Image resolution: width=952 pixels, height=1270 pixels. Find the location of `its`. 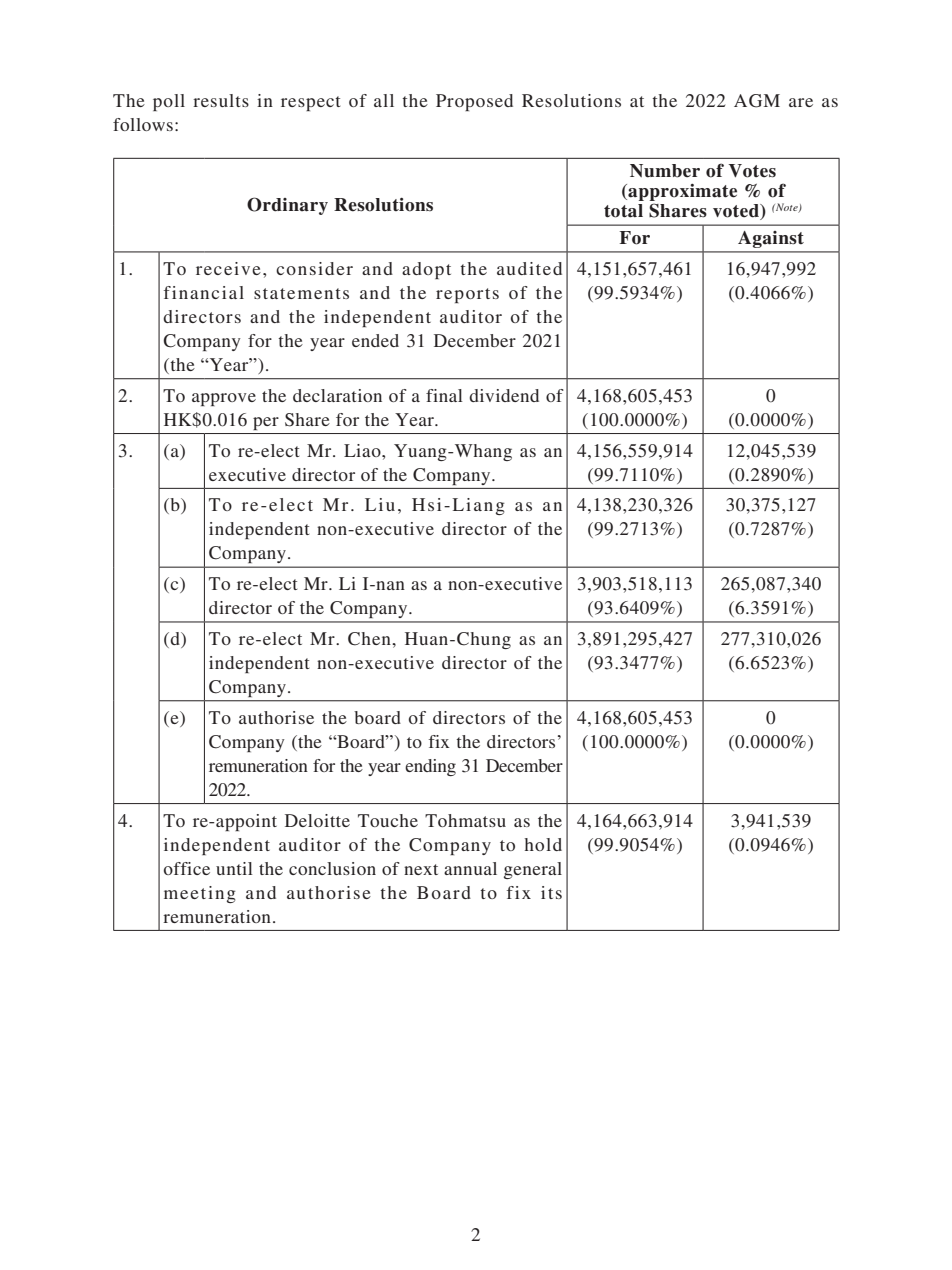

its is located at coordinates (551, 892).
